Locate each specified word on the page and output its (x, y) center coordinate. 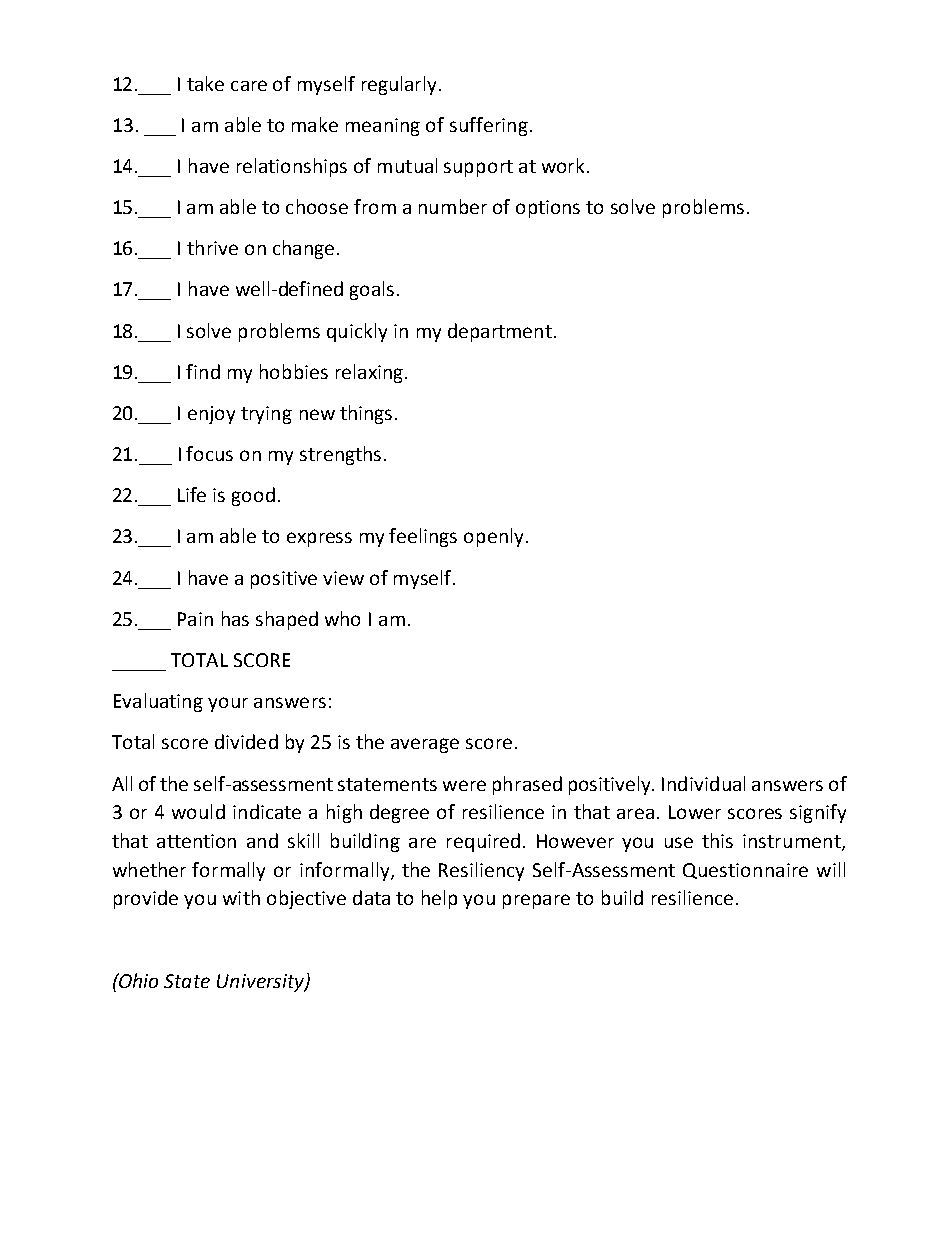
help (439, 899)
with (241, 897)
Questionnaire (745, 871)
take (205, 83)
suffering (489, 126)
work (565, 165)
